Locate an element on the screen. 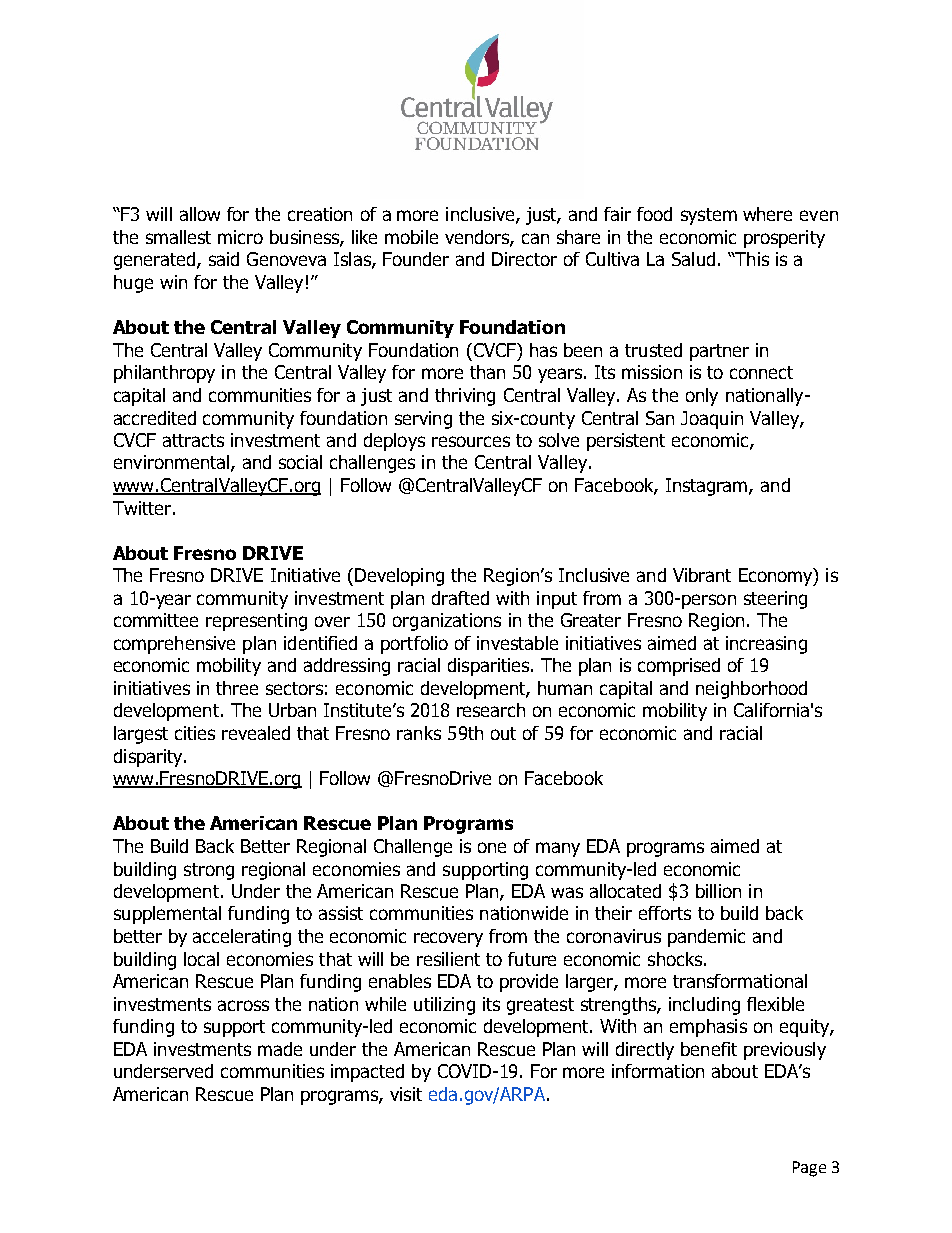 This screenshot has width=952, height=1233. visit is located at coordinates (406, 1094).
